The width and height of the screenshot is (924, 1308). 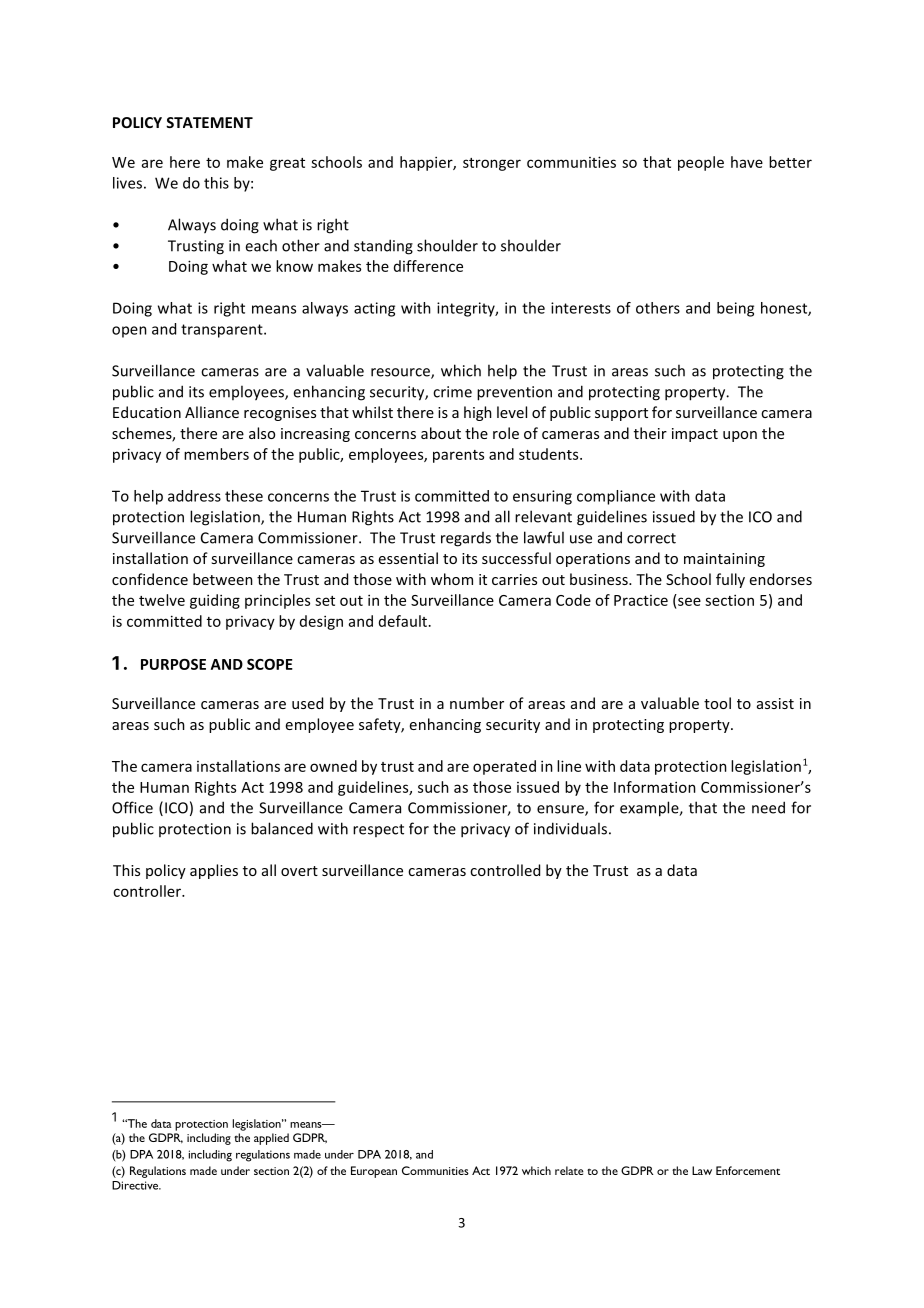 What do you see at coordinates (173, 664) in the screenshot?
I see `PURPOSE` at bounding box center [173, 664].
